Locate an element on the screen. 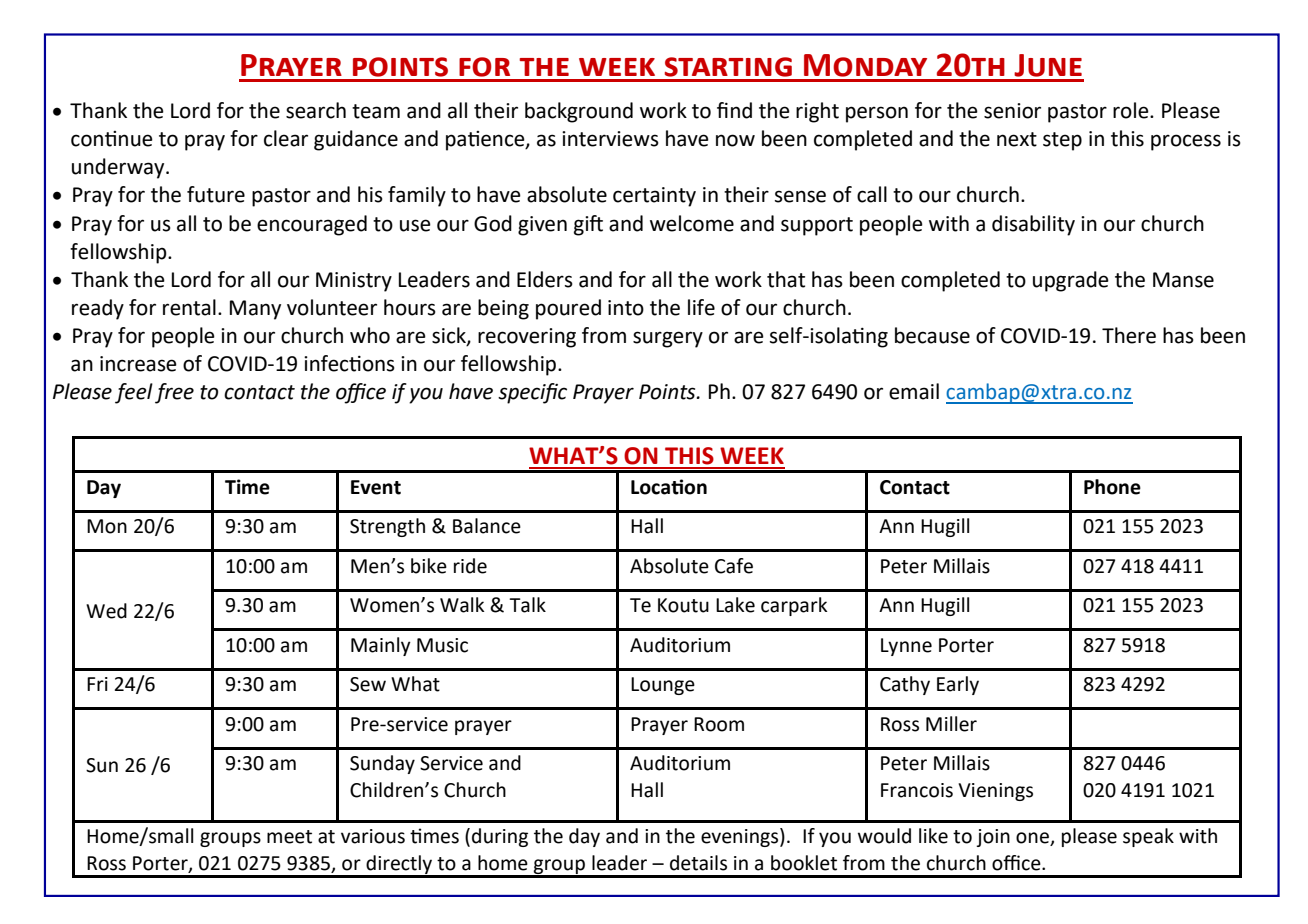 The image size is (1308, 924). meet is located at coordinates (289, 837).
